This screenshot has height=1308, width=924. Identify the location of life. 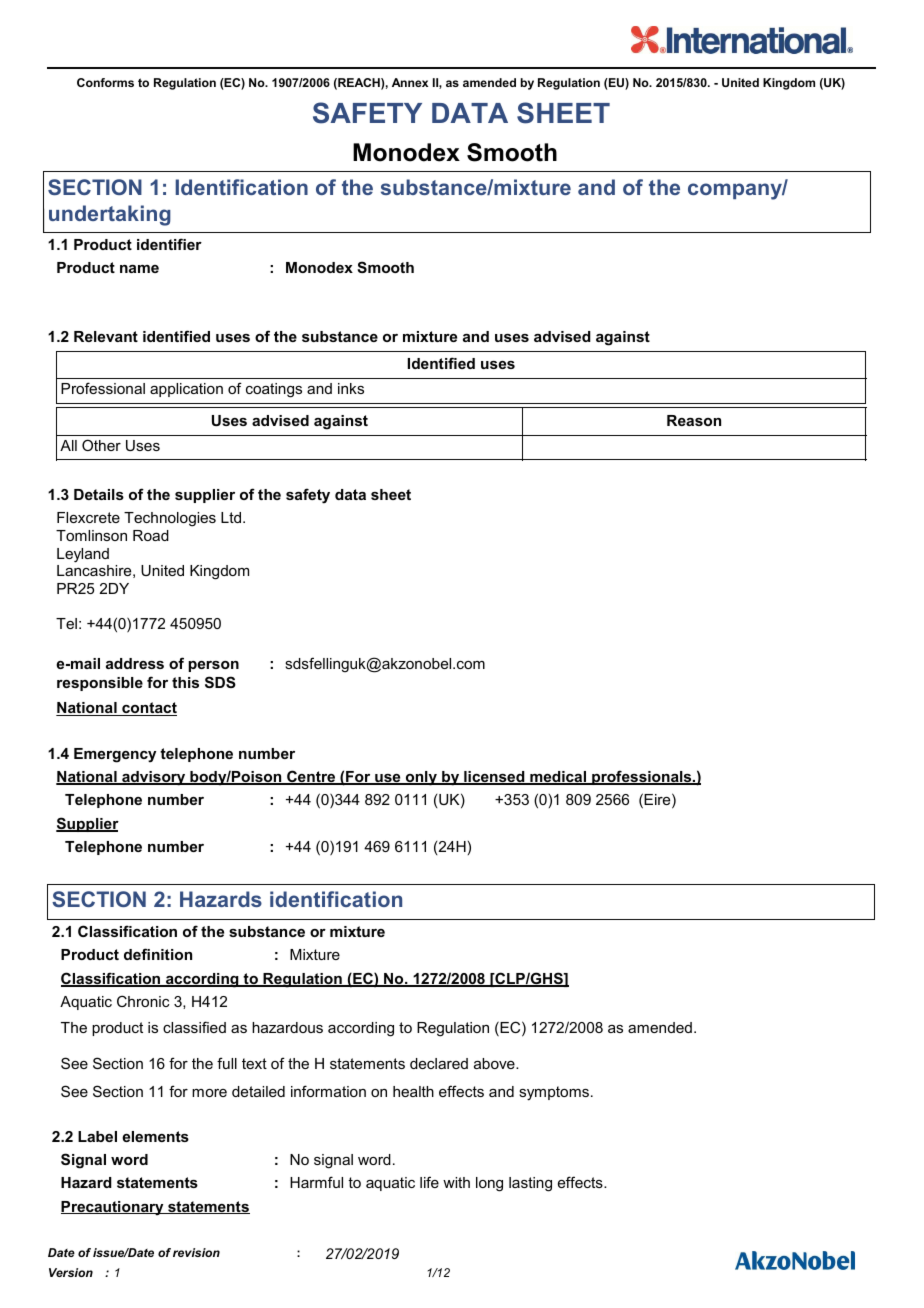
(429, 1182).
